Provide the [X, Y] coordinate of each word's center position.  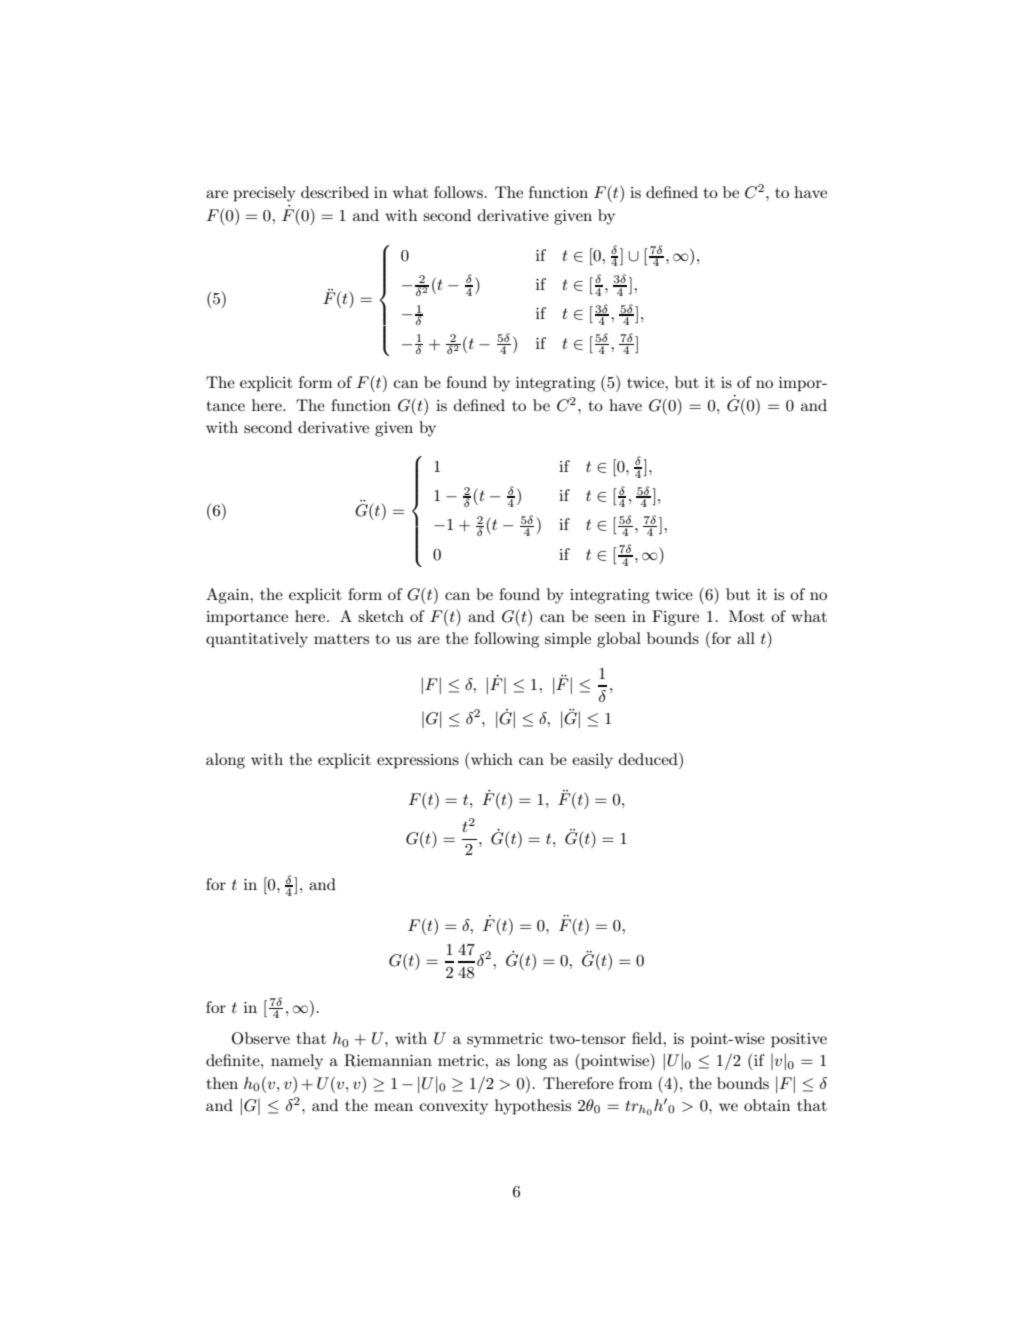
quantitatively [257, 640]
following [506, 640]
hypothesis [533, 1107]
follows [459, 192]
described [335, 192]
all [746, 638]
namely [297, 1062]
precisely [265, 194]
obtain [767, 1105]
